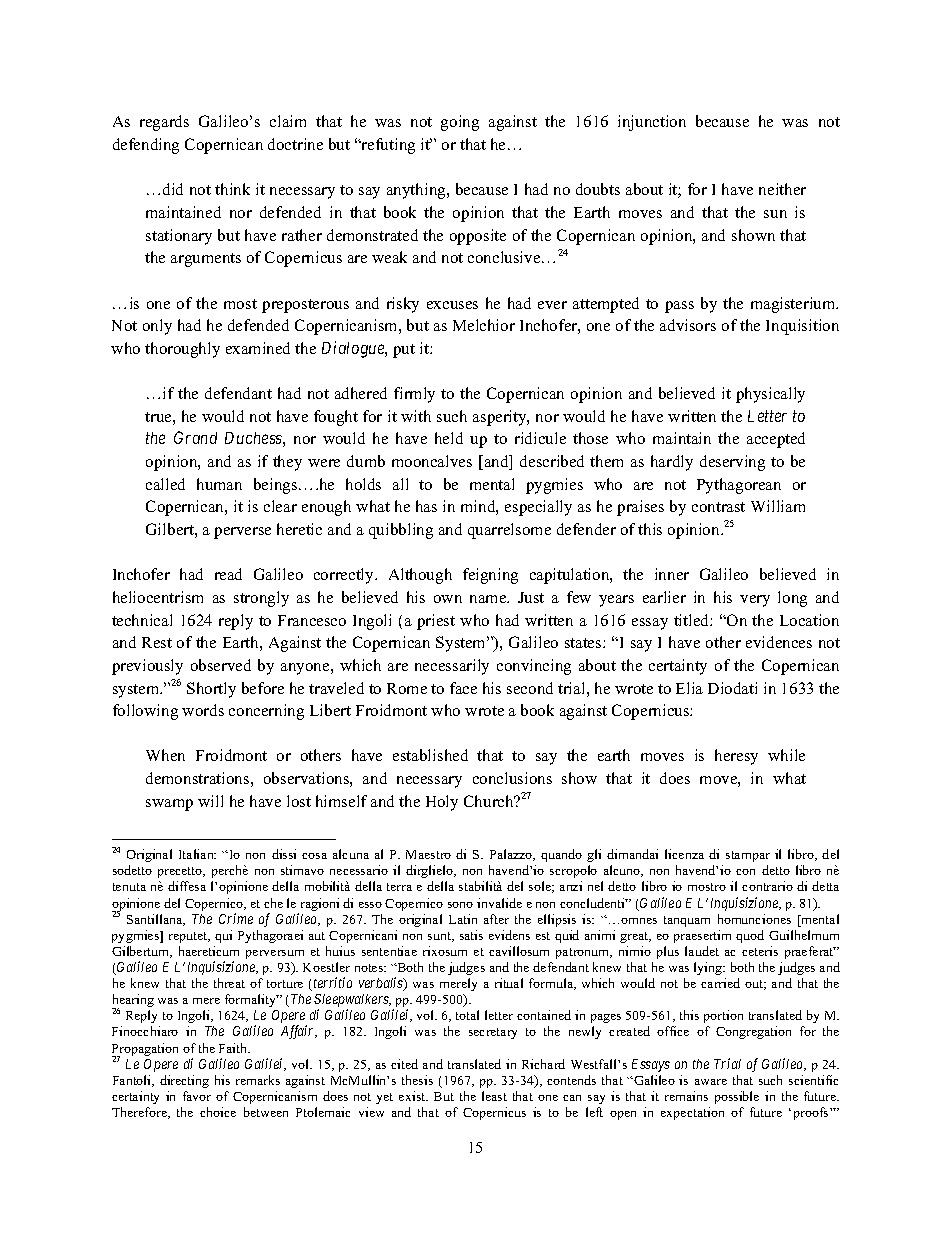  What do you see at coordinates (755, 601) in the screenshot?
I see `very` at bounding box center [755, 601].
